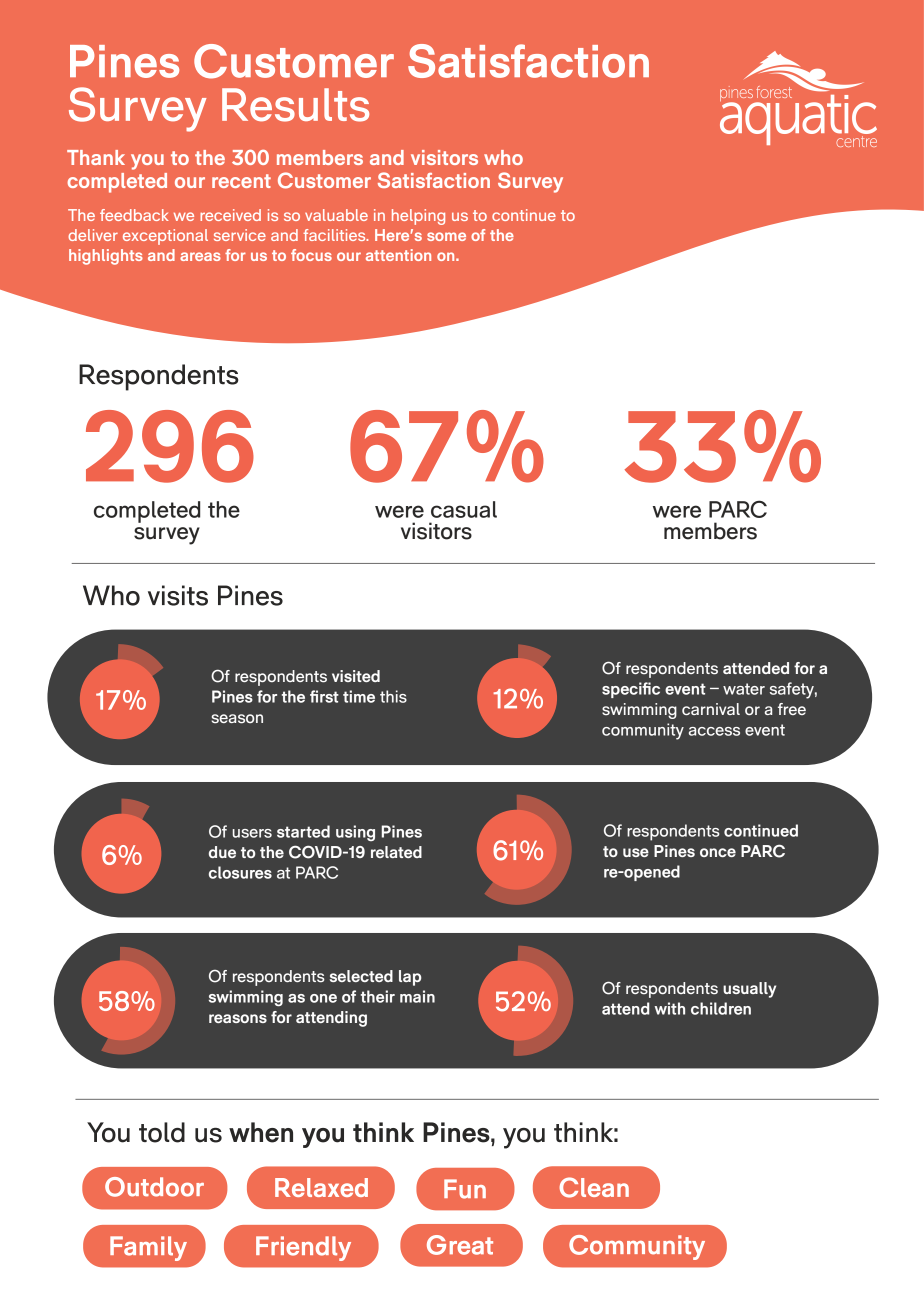 The image size is (924, 1308). Describe the element at coordinates (718, 852) in the document. I see `once` at that location.
